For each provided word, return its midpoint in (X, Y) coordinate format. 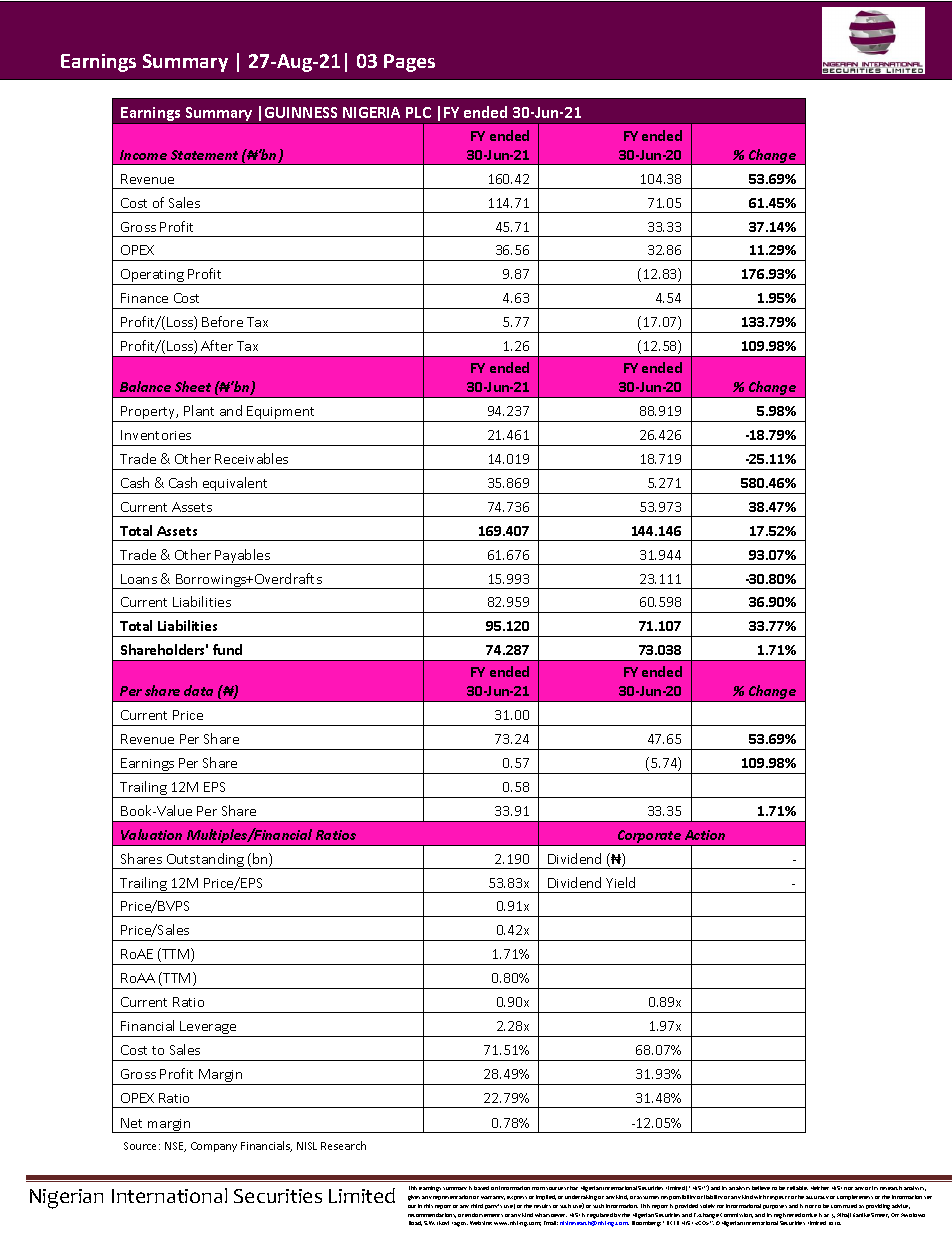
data (198, 690)
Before (222, 321)
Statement (204, 155)
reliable (797, 1188)
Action (705, 835)
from (538, 1188)
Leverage (208, 1029)
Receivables (251, 458)
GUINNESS (301, 112)
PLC (418, 112)
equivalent (235, 485)
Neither (820, 1188)
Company (214, 1147)
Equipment (282, 414)
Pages (409, 63)
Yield (620, 882)
